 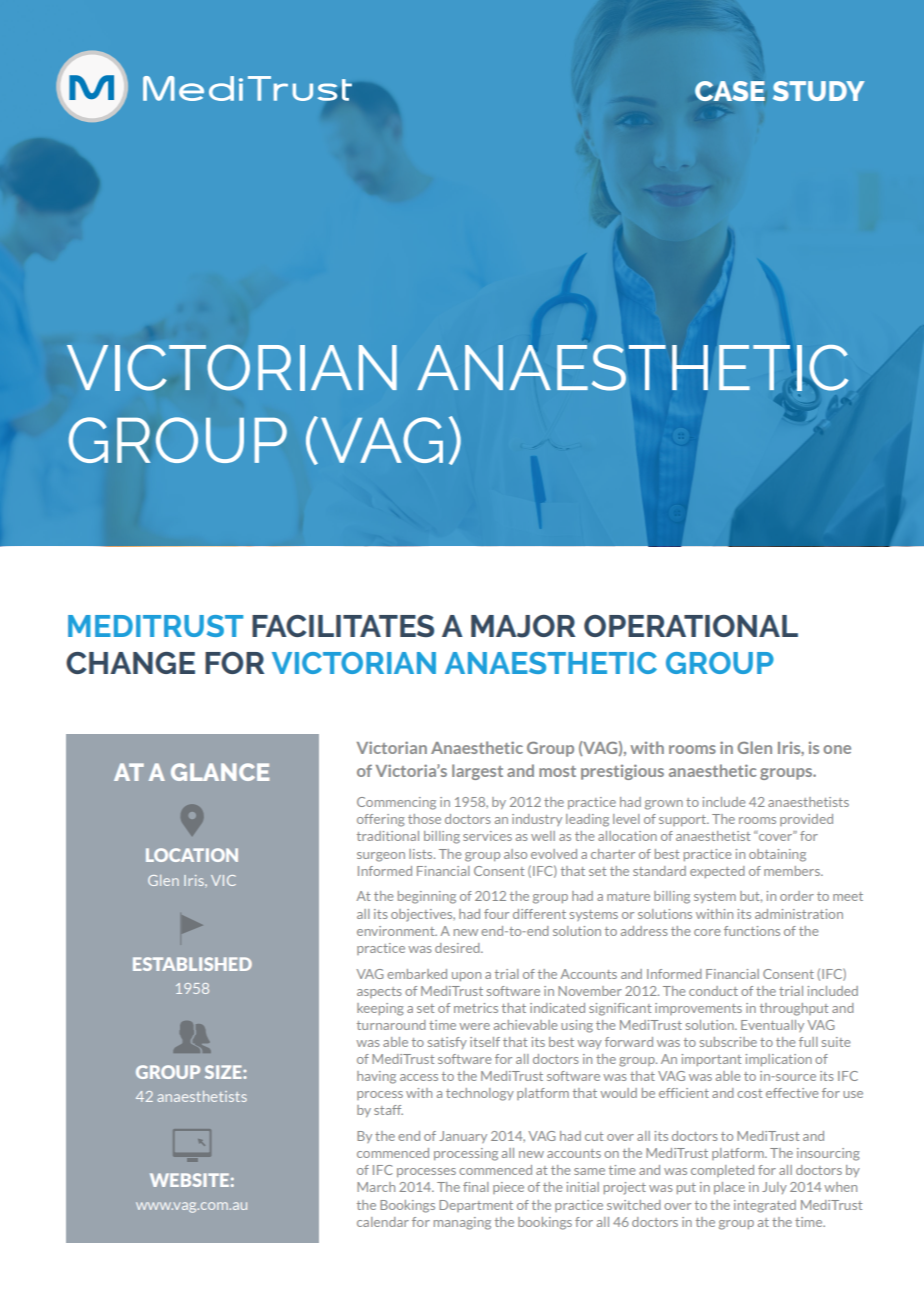 What do you see at coordinates (774, 1188) in the screenshot?
I see `July` at bounding box center [774, 1188].
